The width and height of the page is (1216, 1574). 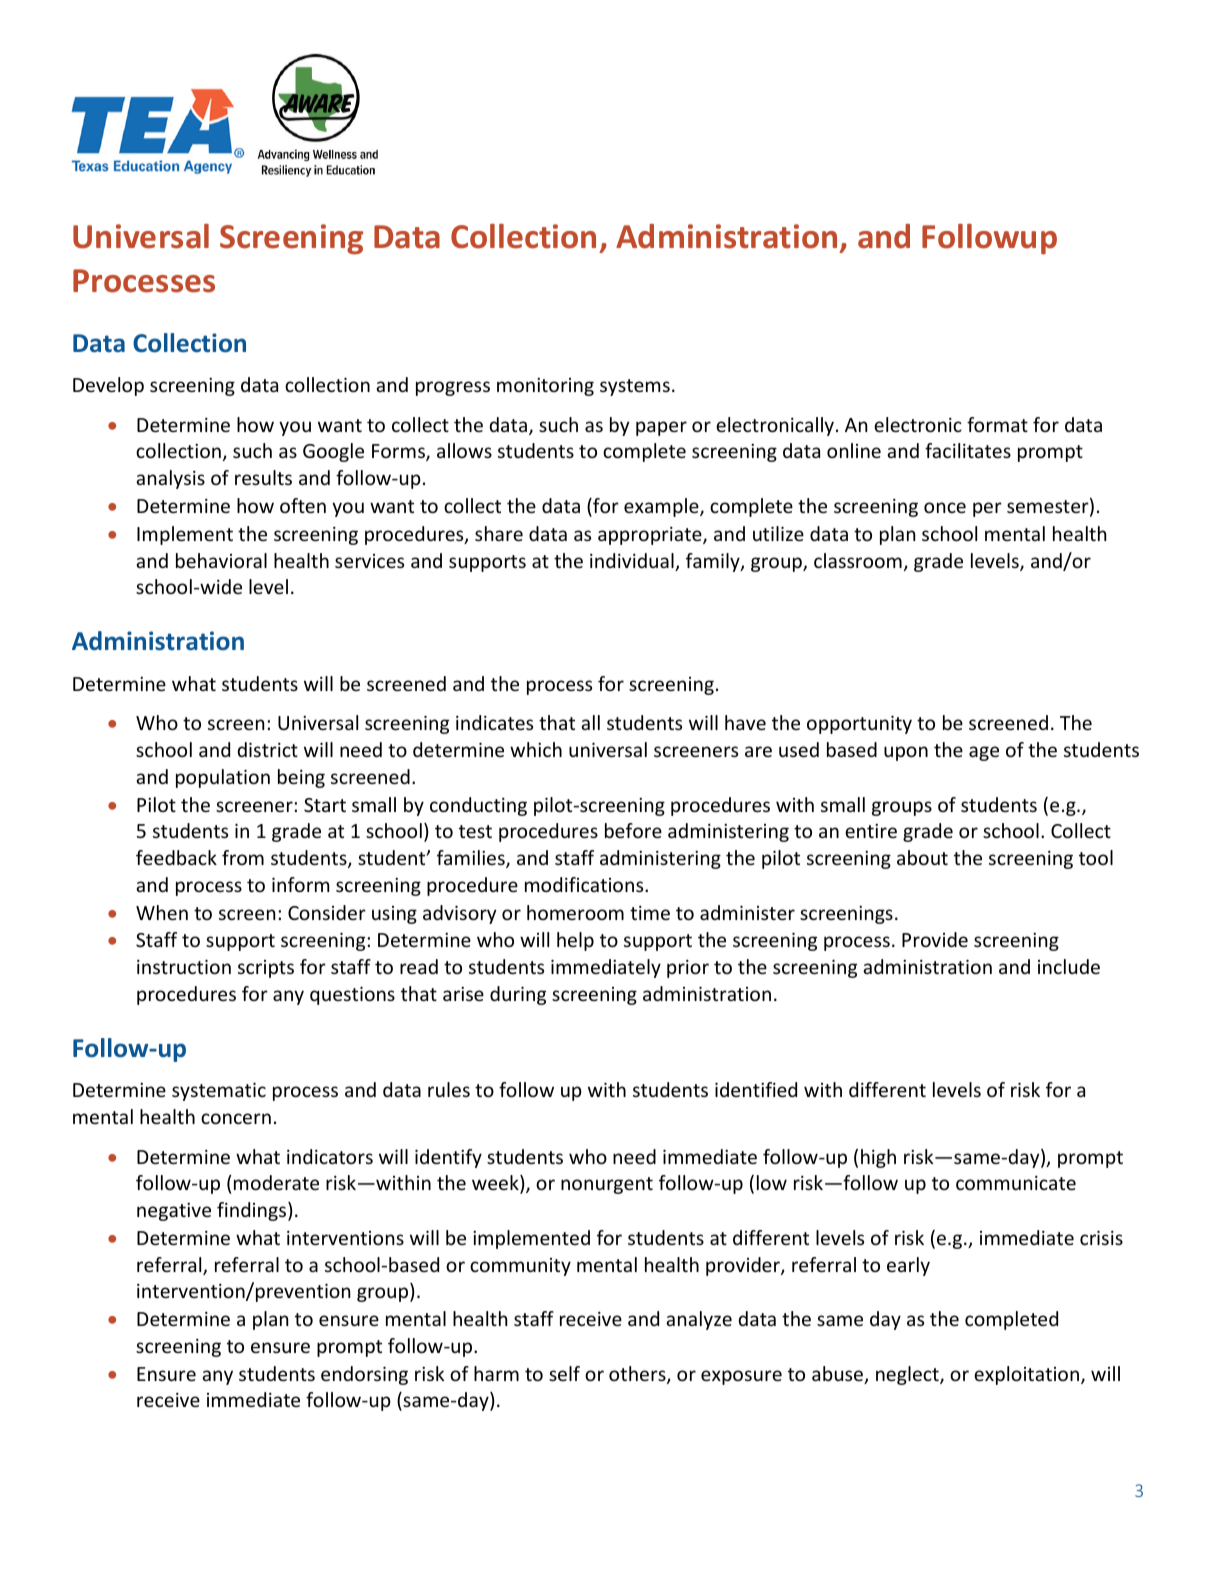 What do you see at coordinates (263, 477) in the page?
I see `results` at bounding box center [263, 477].
